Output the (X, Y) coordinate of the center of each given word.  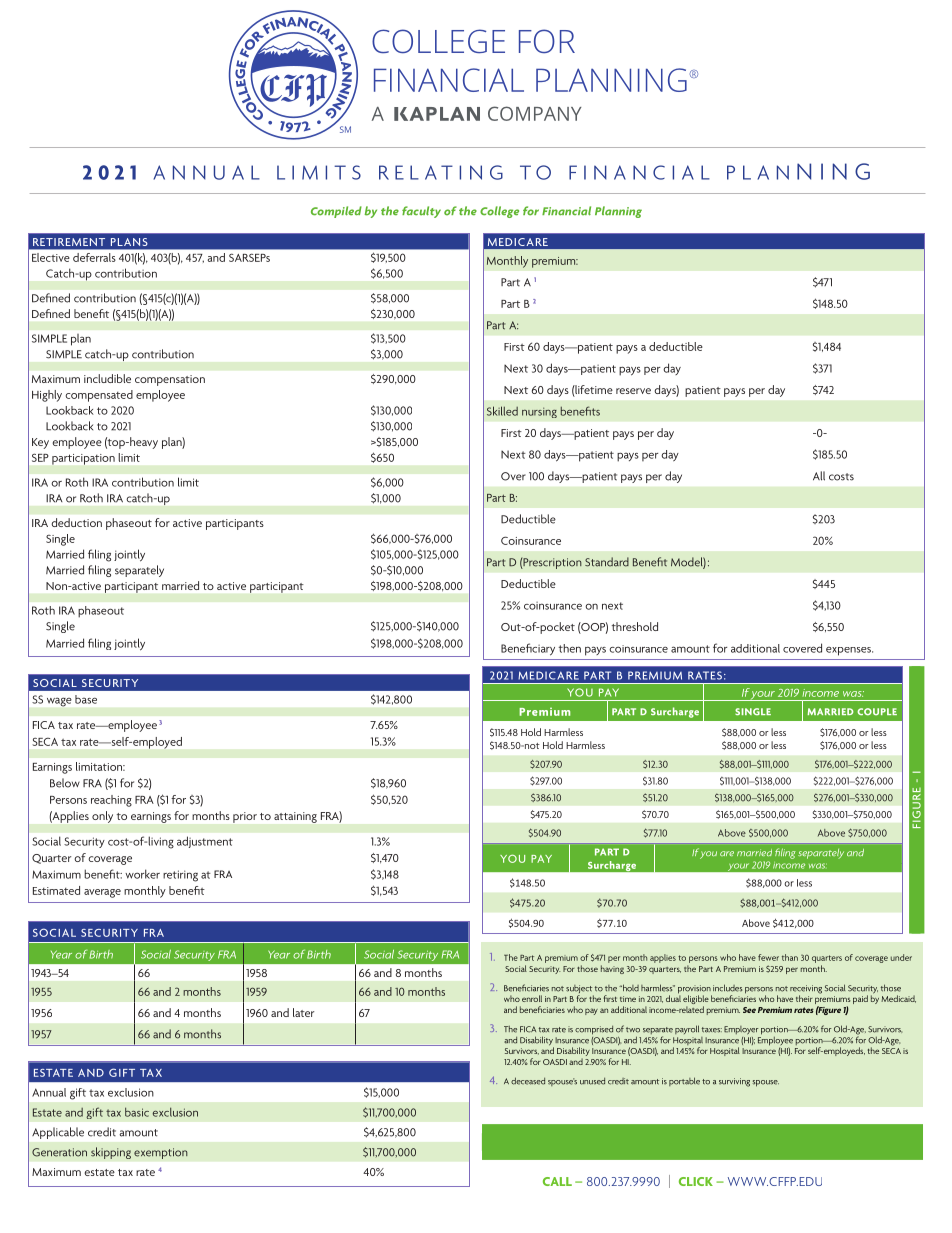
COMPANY (535, 113)
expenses (849, 651)
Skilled (502, 411)
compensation (170, 380)
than (790, 957)
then (570, 648)
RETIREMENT (69, 242)
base (86, 699)
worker (142, 874)
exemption (161, 1153)
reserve (633, 391)
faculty (421, 212)
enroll (532, 998)
